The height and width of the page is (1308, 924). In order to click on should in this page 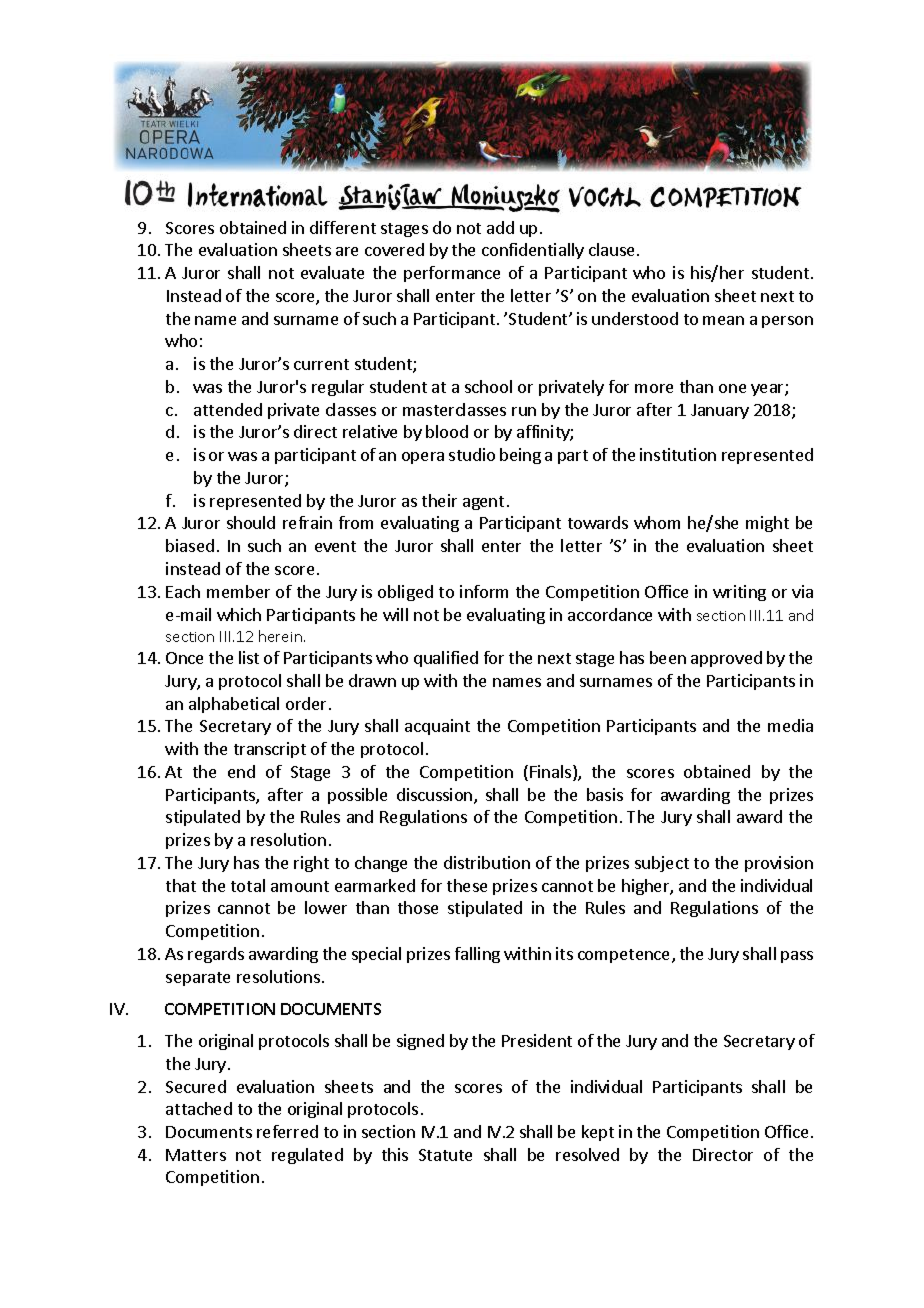, I will do `click(251, 522)`.
